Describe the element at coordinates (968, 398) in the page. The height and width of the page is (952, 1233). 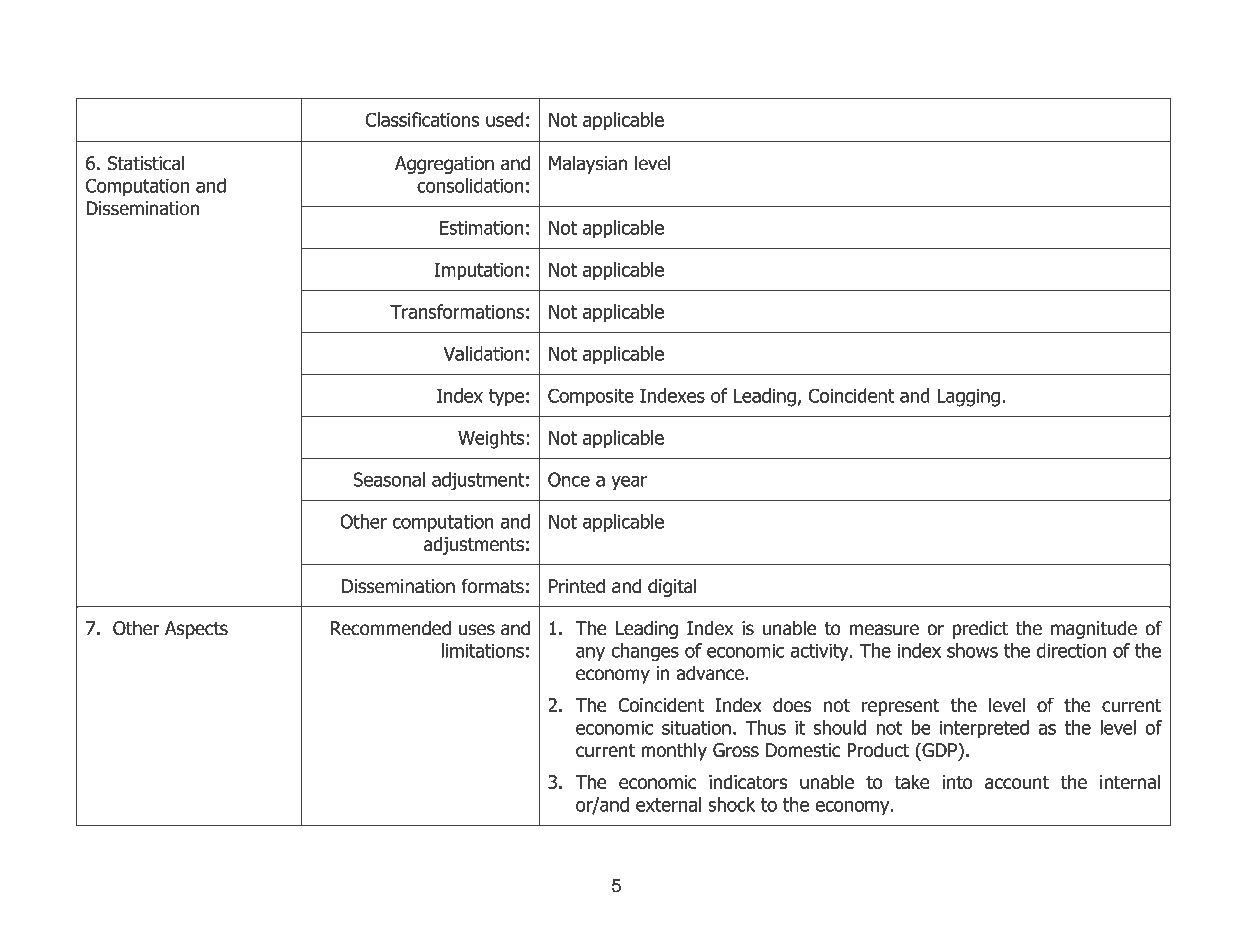
I see `Lagging` at that location.
